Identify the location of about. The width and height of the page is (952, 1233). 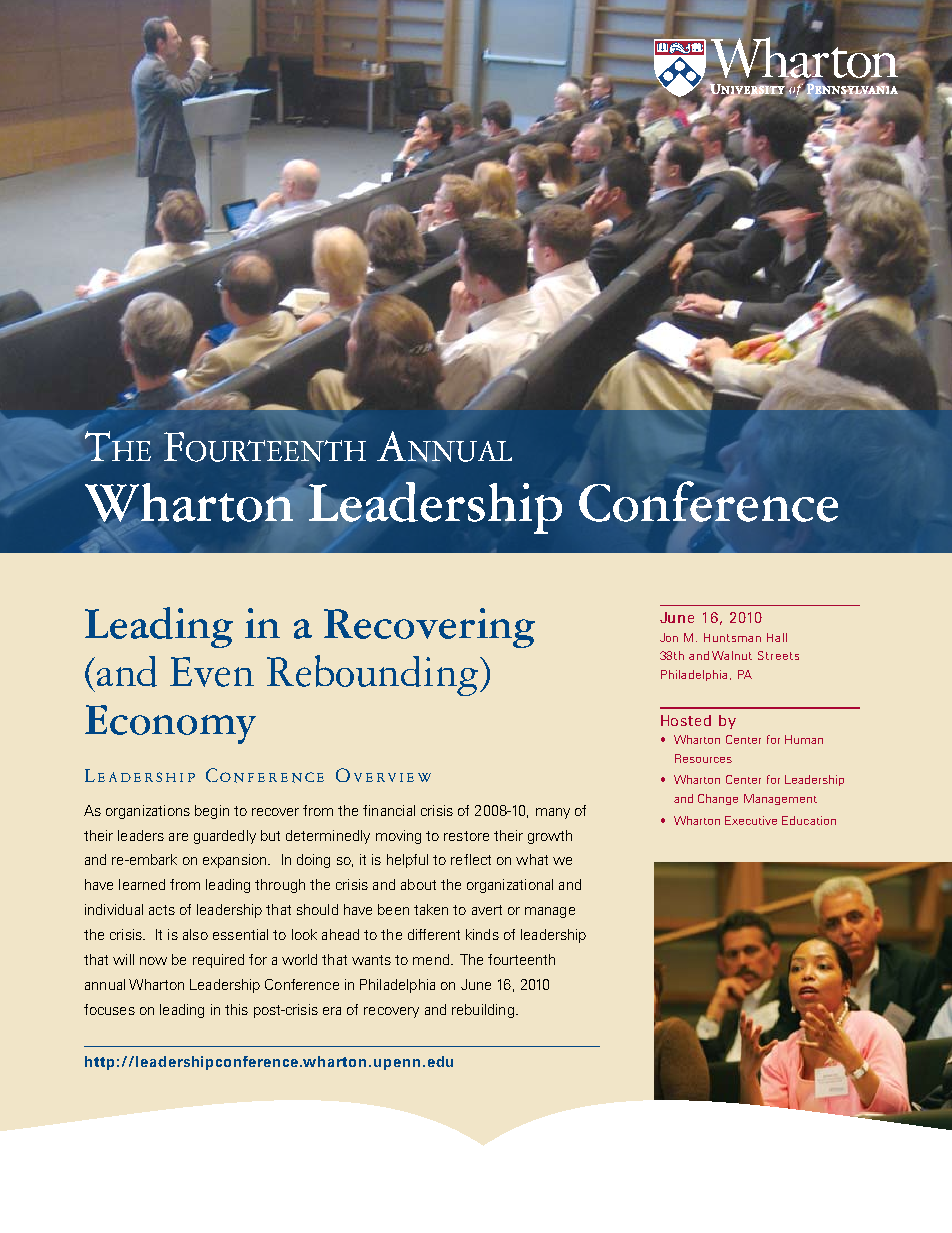
(418, 884).
